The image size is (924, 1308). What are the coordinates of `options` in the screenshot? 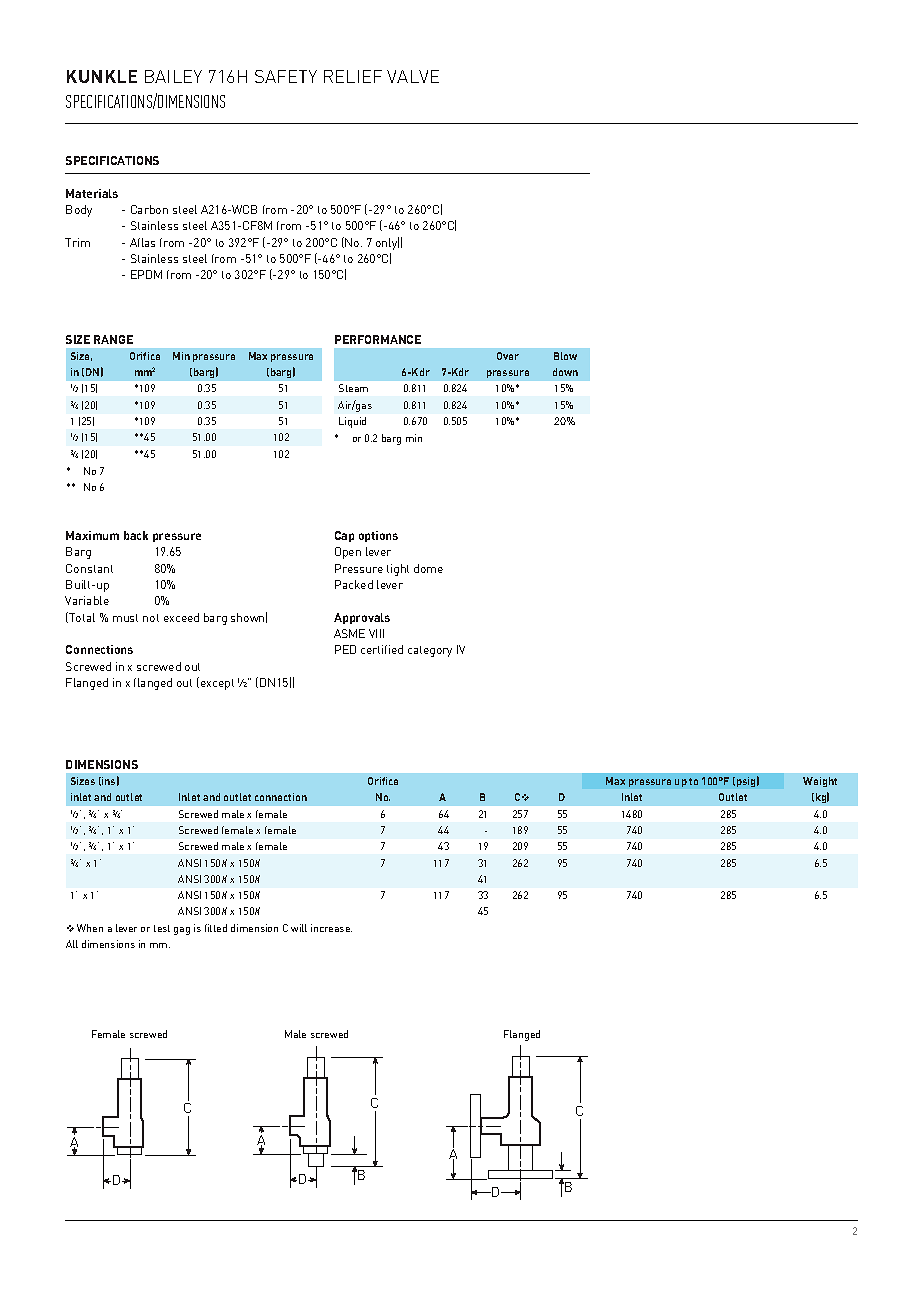 It's located at (378, 536).
